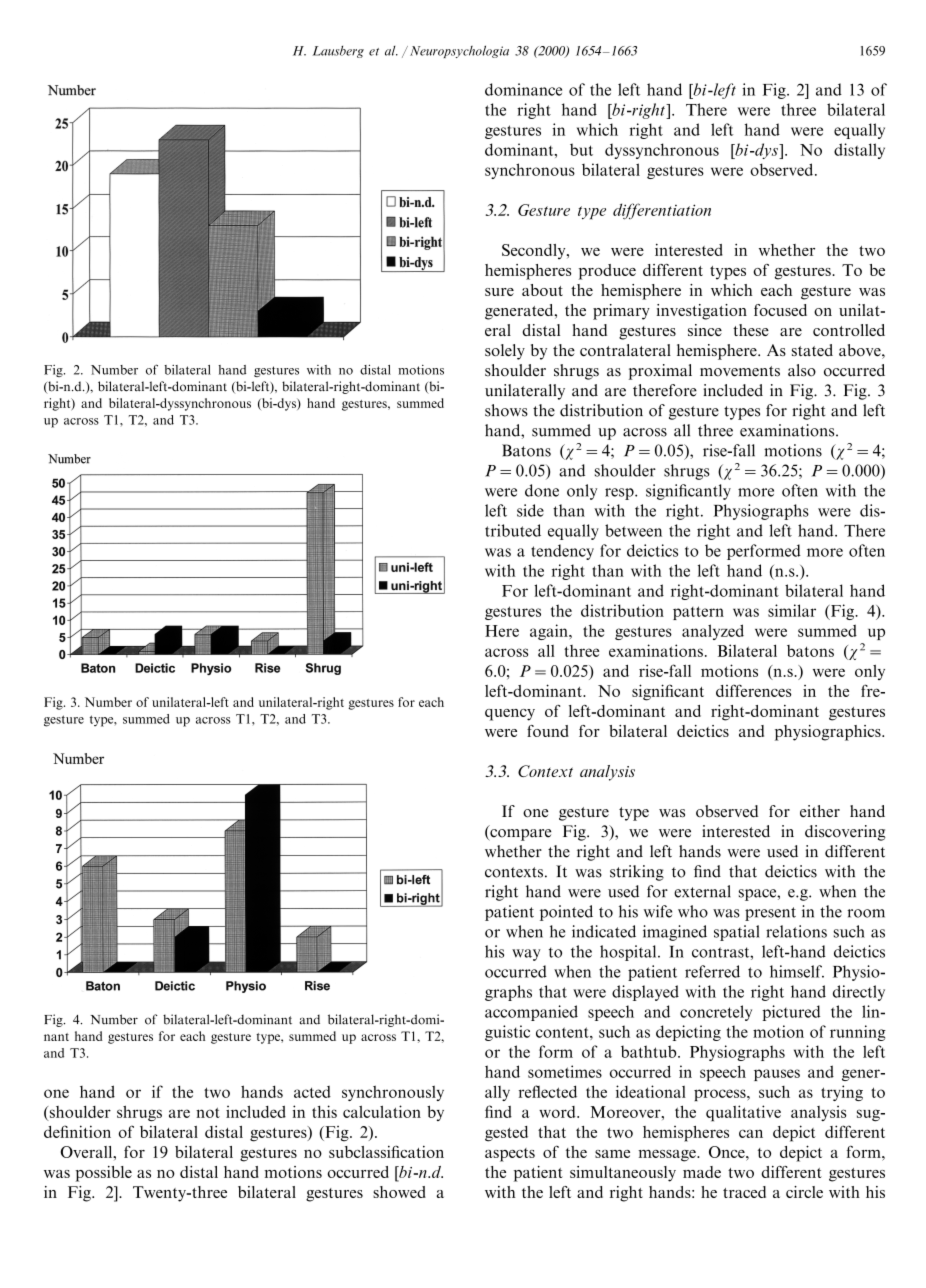 The image size is (926, 1288). What do you see at coordinates (548, 731) in the screenshot?
I see `found` at bounding box center [548, 731].
